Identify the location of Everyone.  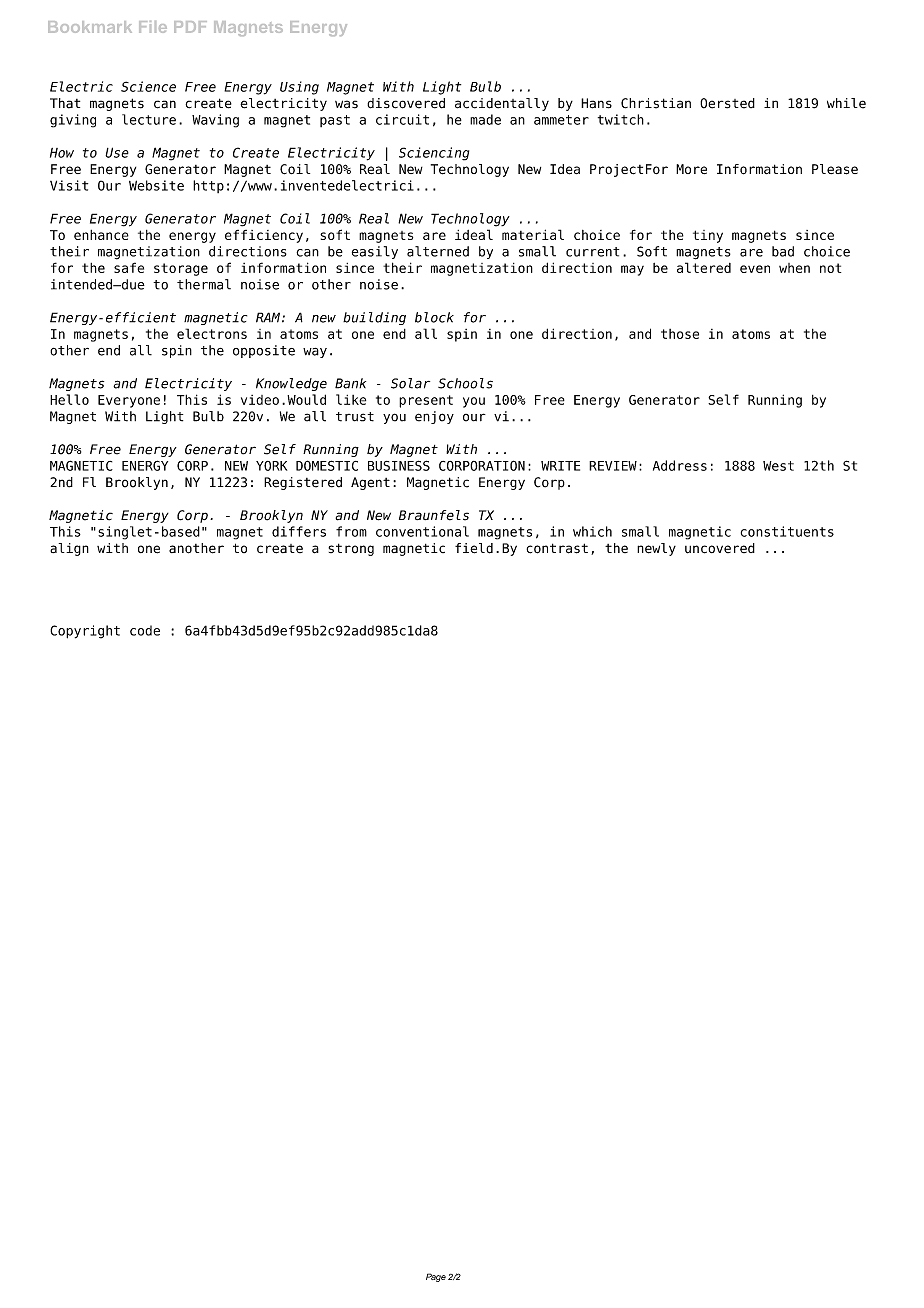
(129, 401).
